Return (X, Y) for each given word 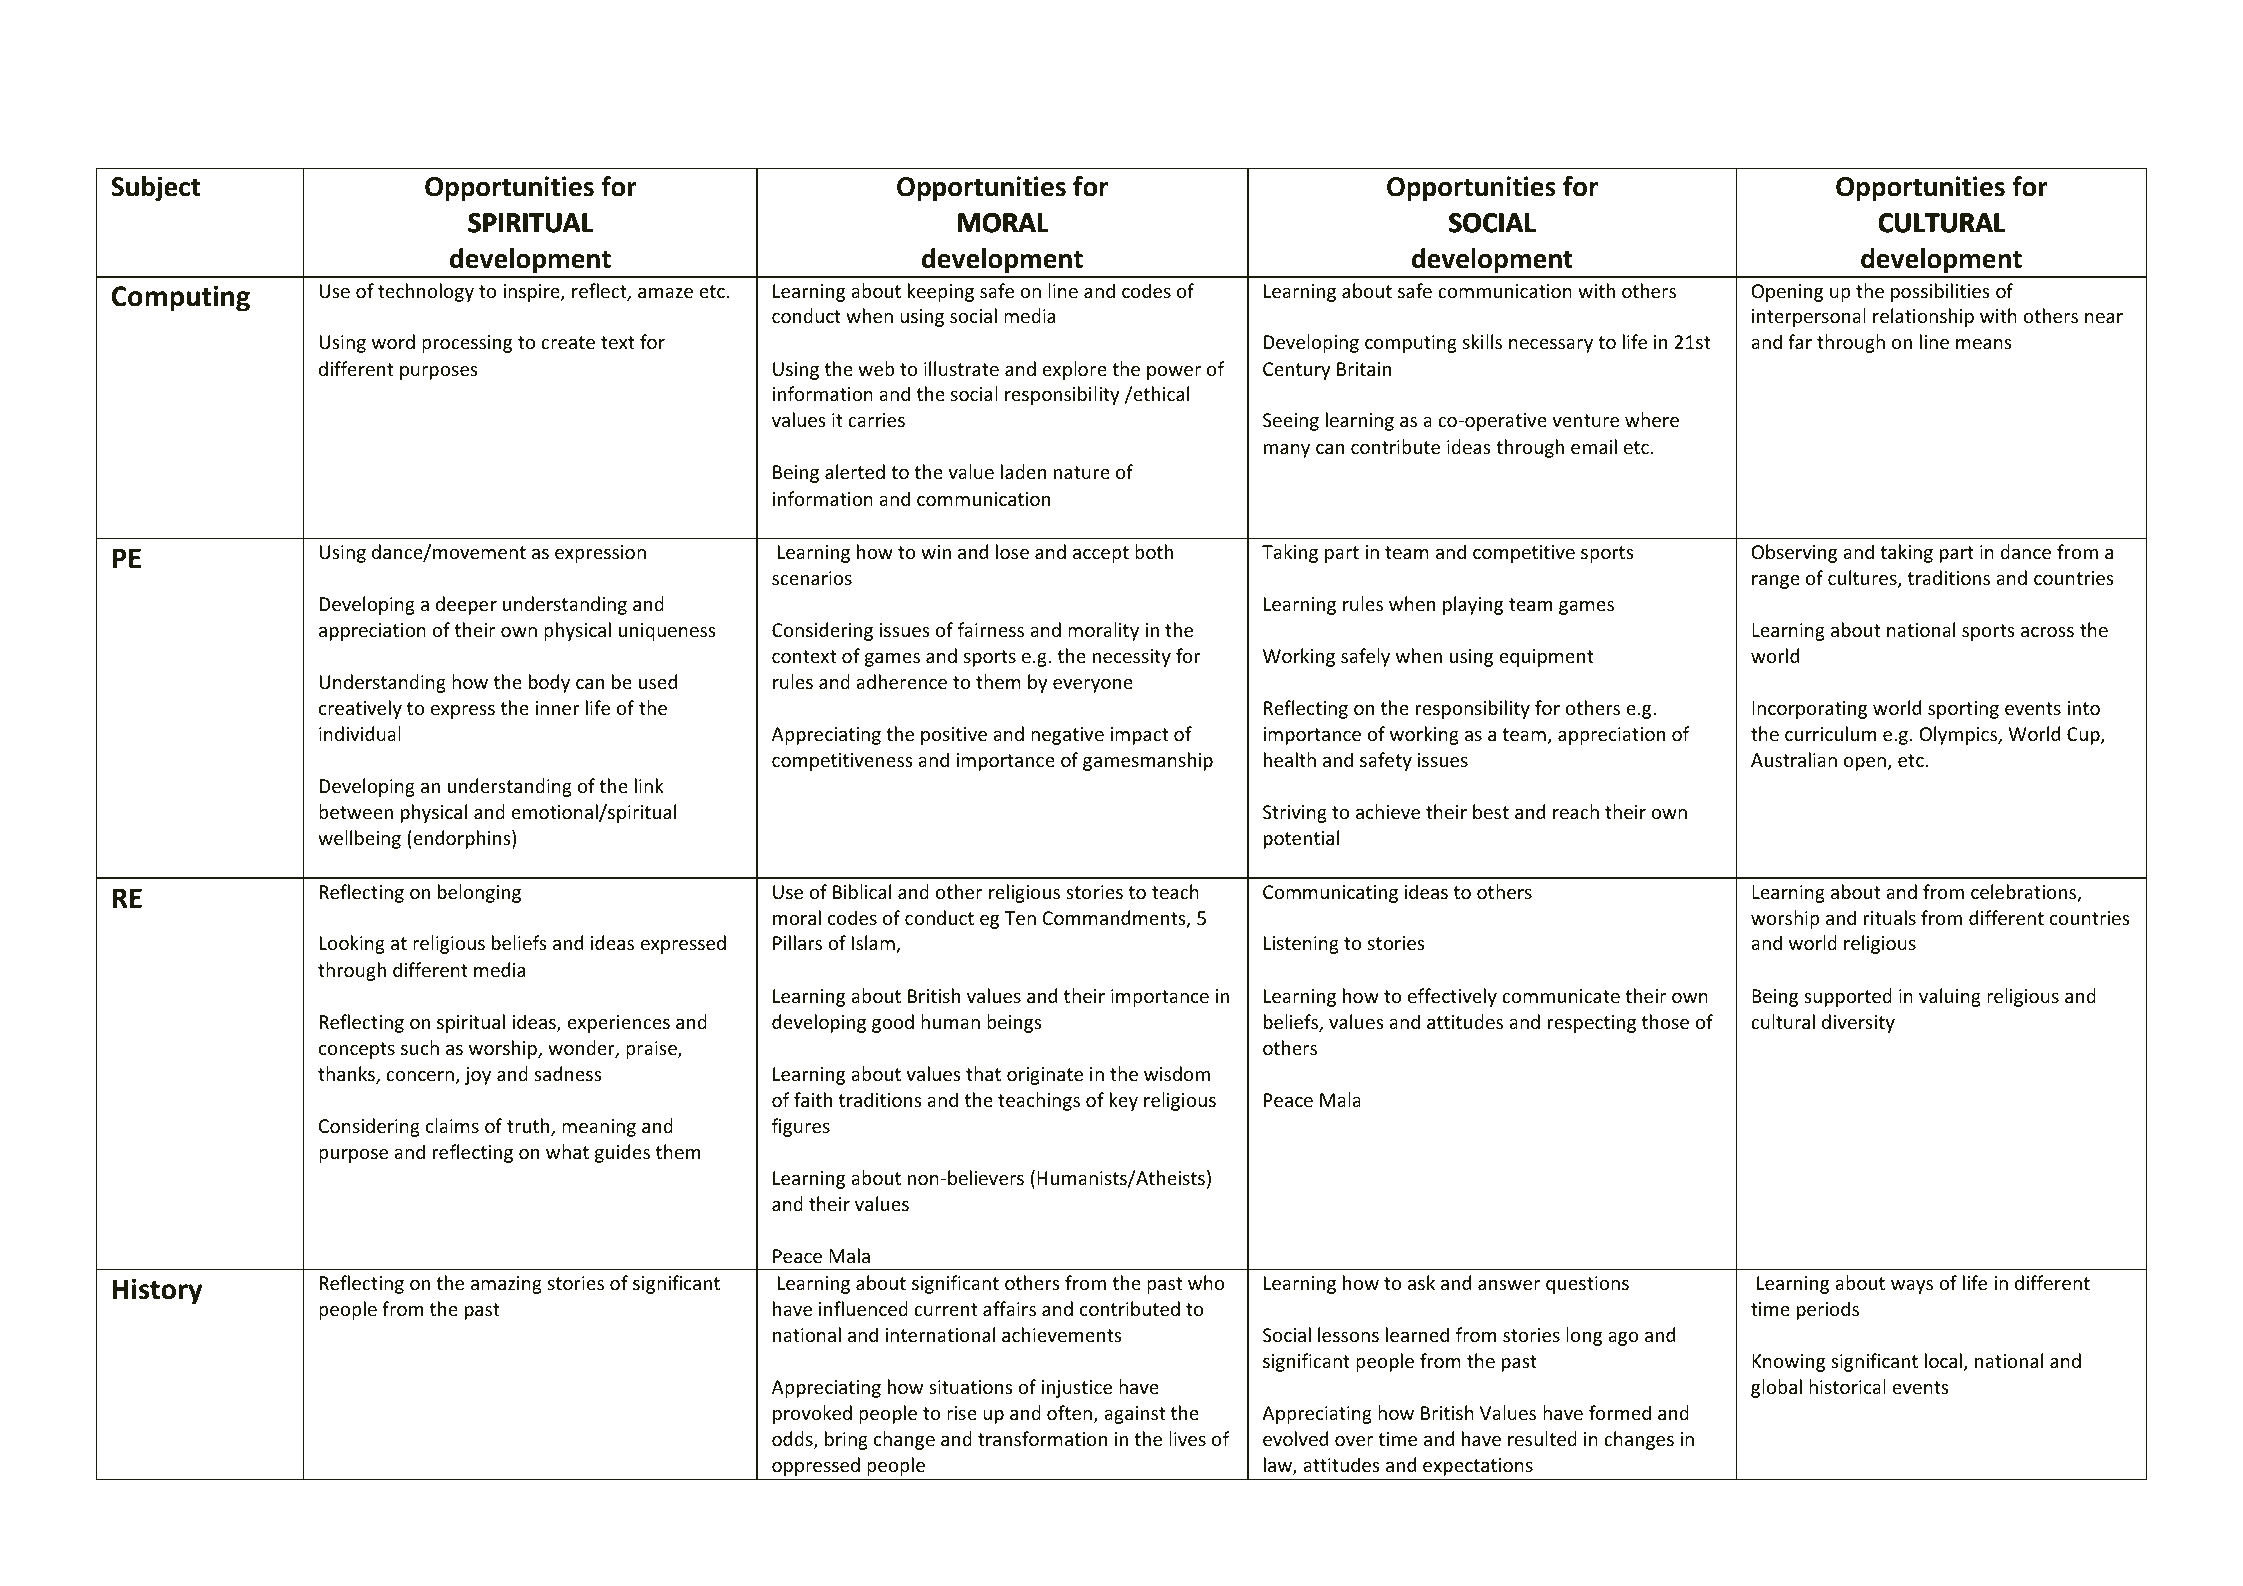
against (1134, 1415)
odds (793, 1440)
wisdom (1177, 1073)
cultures (1863, 579)
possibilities (1940, 292)
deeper (466, 605)
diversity (1858, 1023)
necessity (1132, 658)
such (420, 1047)
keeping (941, 292)
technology (426, 292)
